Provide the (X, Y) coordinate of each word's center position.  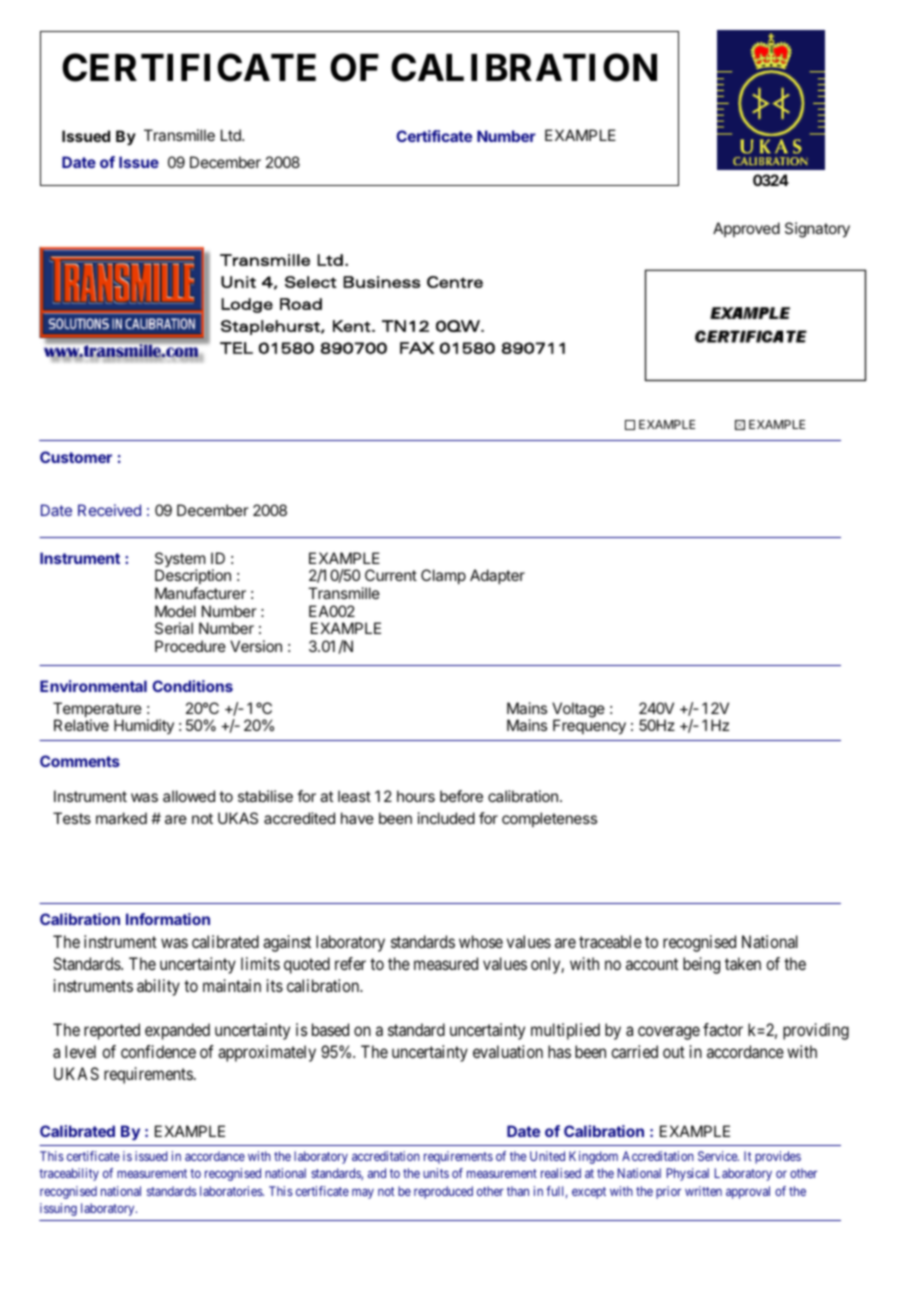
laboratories (232, 1191)
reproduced (443, 1192)
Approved (746, 229)
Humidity (144, 726)
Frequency (589, 727)
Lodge (247, 305)
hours (416, 796)
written (703, 1191)
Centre (455, 282)
